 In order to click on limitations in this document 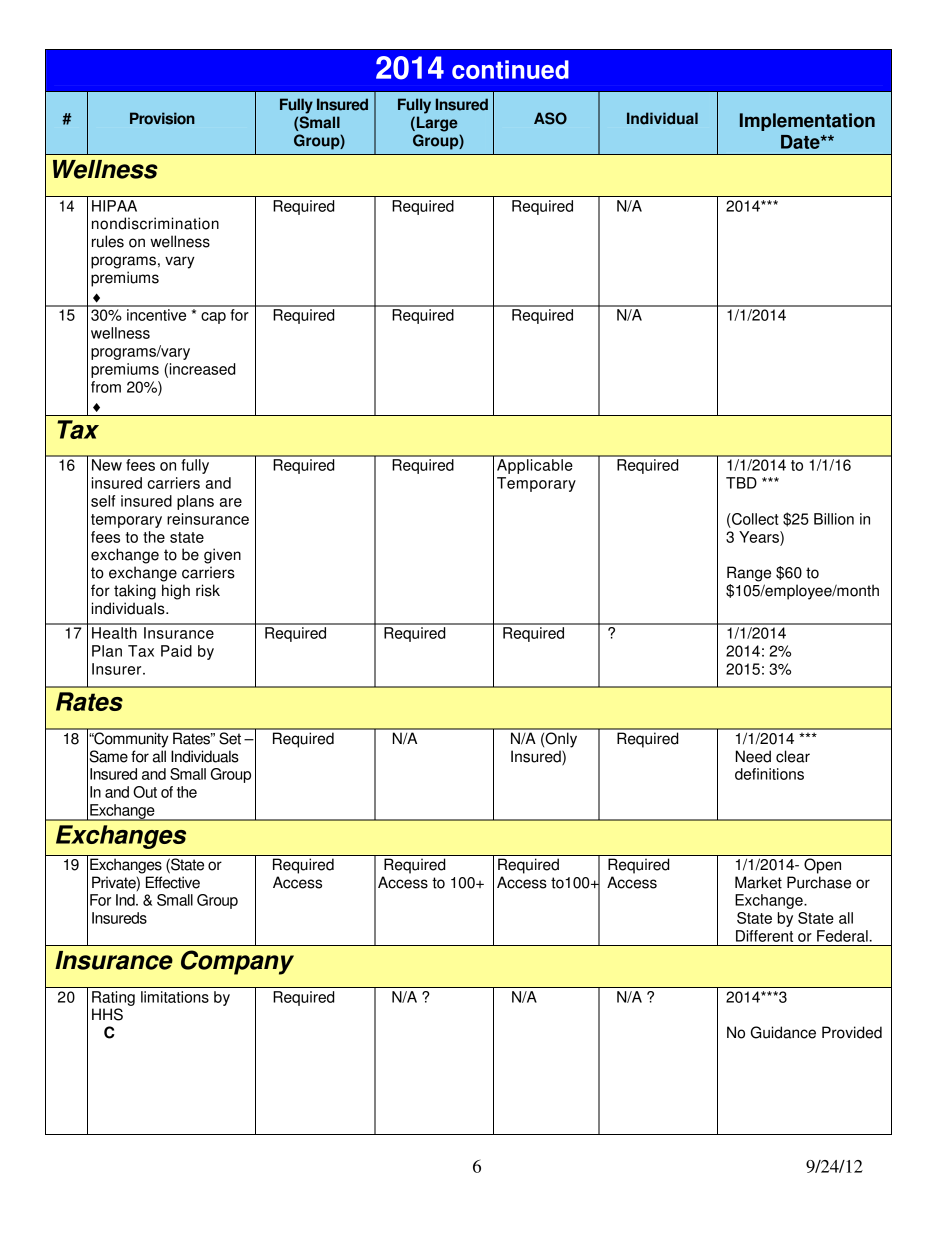, I will do `click(175, 997)`.
